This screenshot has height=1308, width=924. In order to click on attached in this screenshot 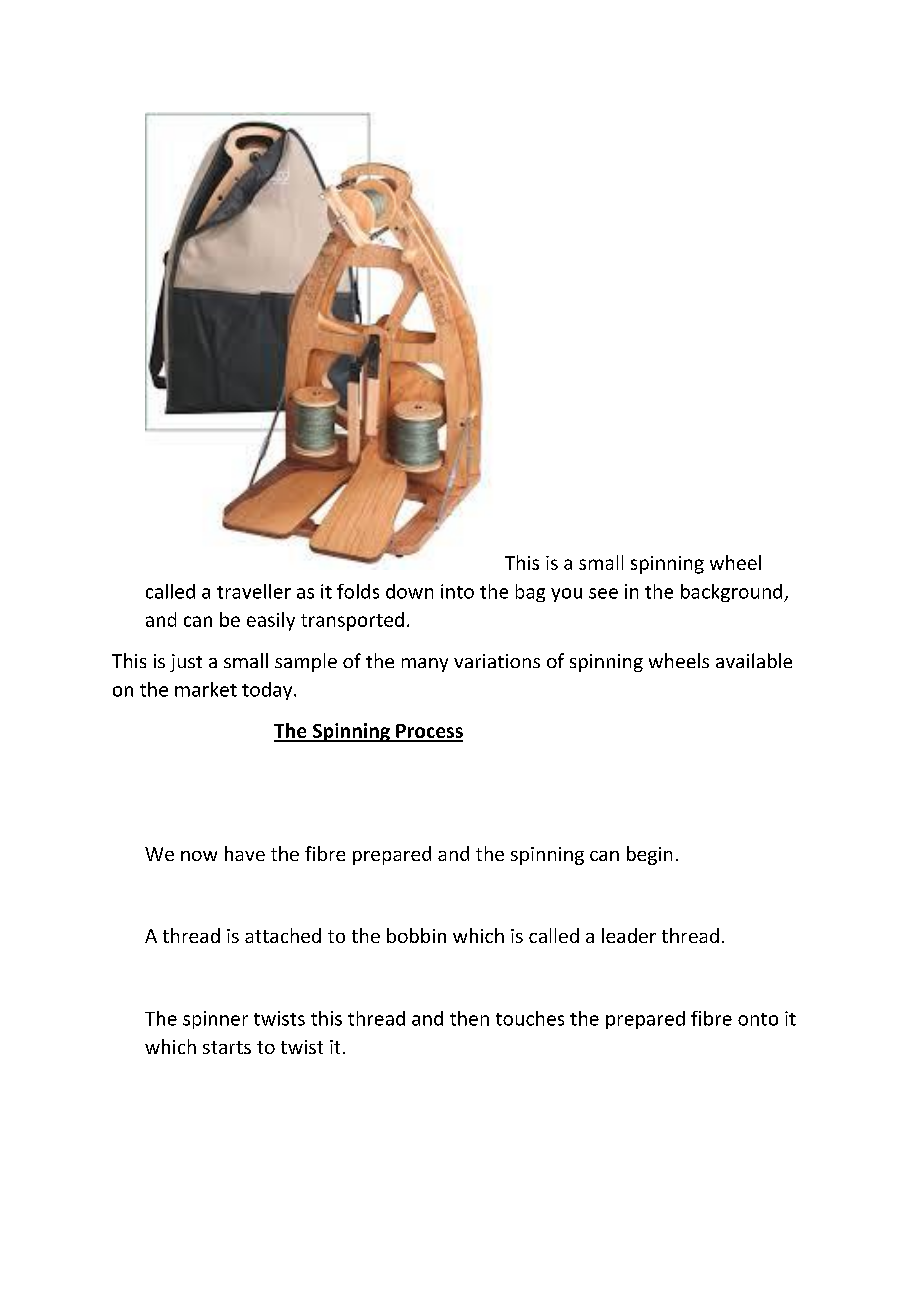, I will do `click(283, 935)`.
